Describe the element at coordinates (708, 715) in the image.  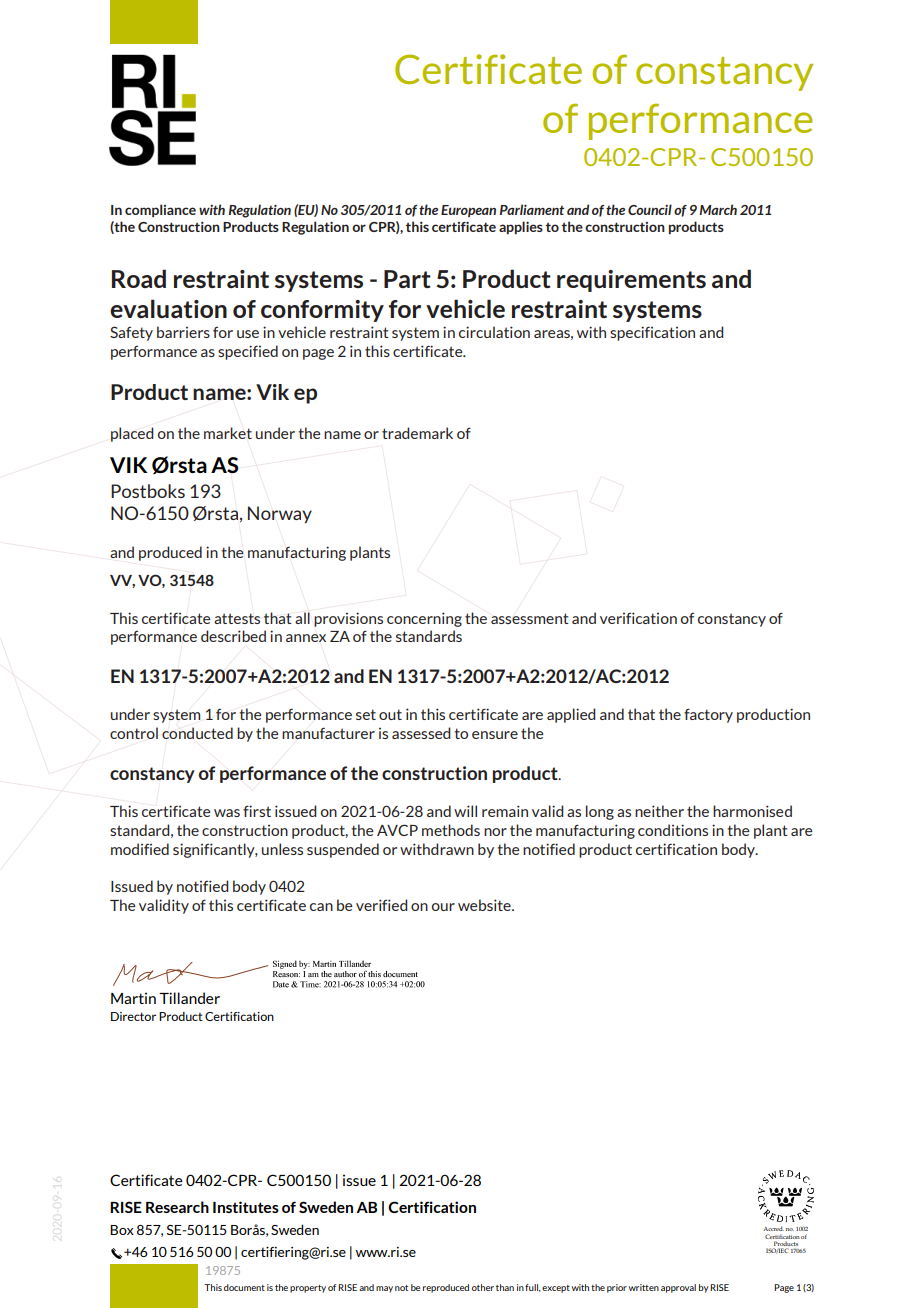
I see `factory` at that location.
